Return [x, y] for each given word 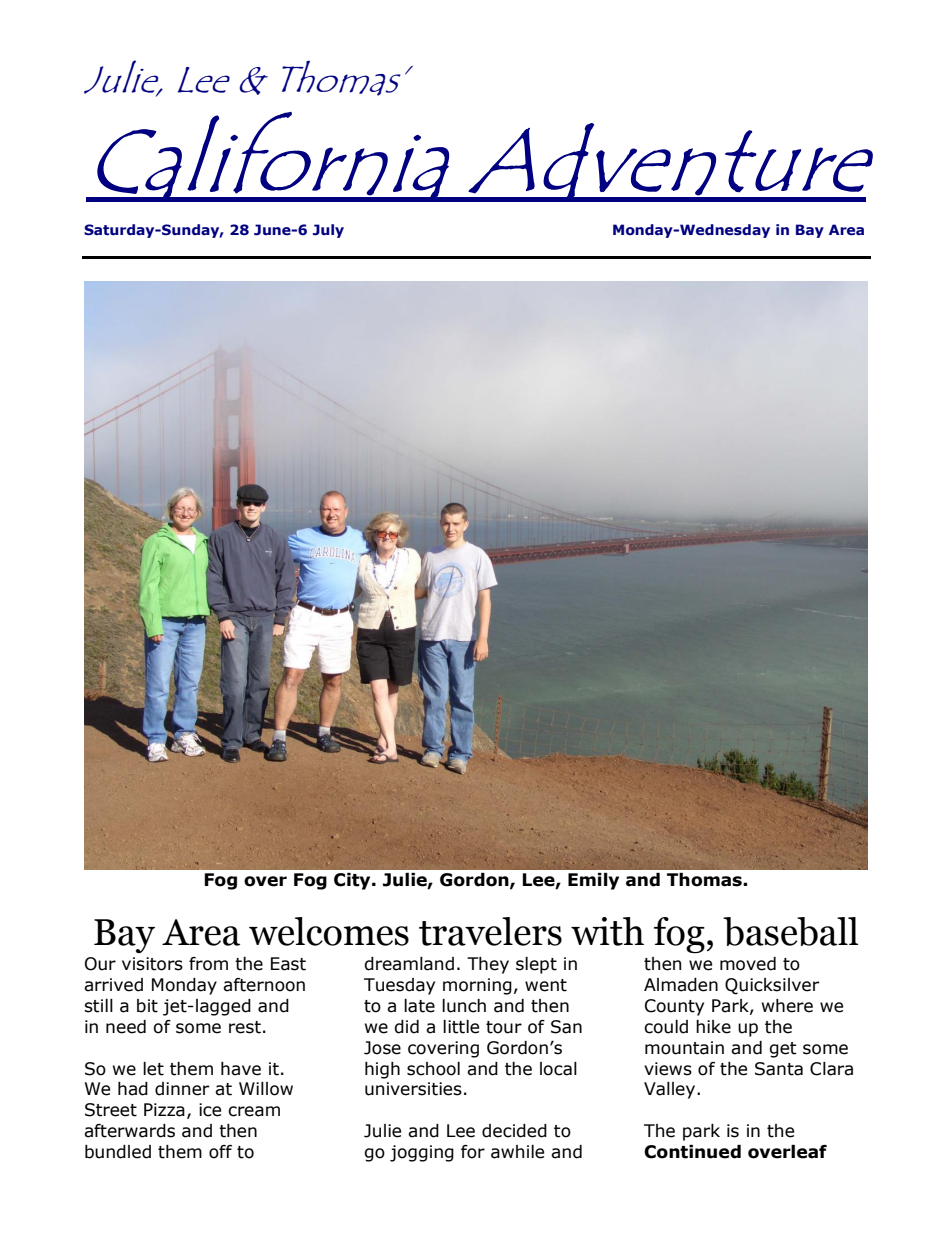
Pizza [164, 1110]
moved [748, 964]
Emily [593, 881]
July [328, 231]
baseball [791, 931]
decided [514, 1131]
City [353, 881]
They [488, 965]
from [208, 964]
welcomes [329, 931]
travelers [490, 931]
